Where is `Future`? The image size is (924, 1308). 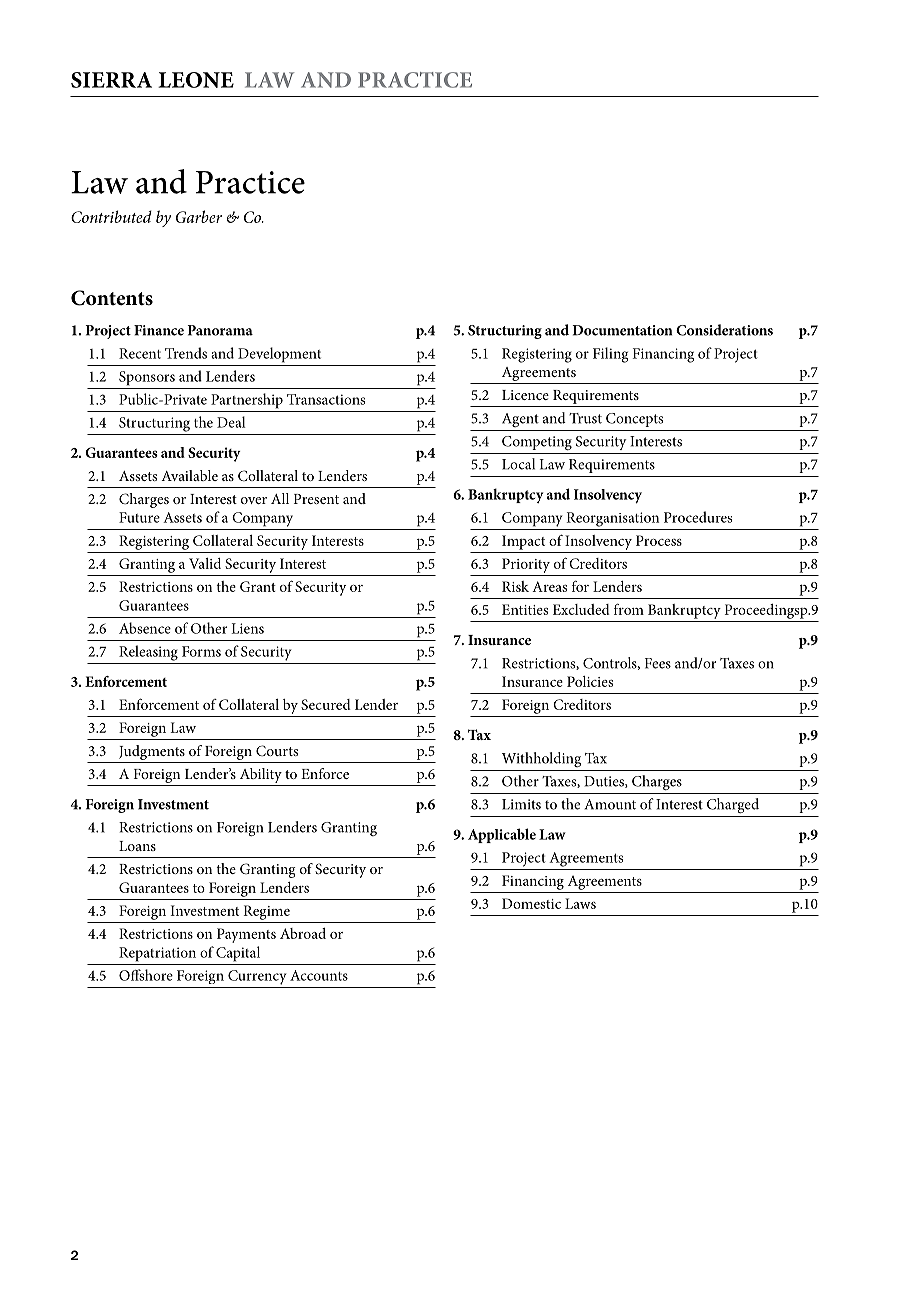 Future is located at coordinates (139, 517).
